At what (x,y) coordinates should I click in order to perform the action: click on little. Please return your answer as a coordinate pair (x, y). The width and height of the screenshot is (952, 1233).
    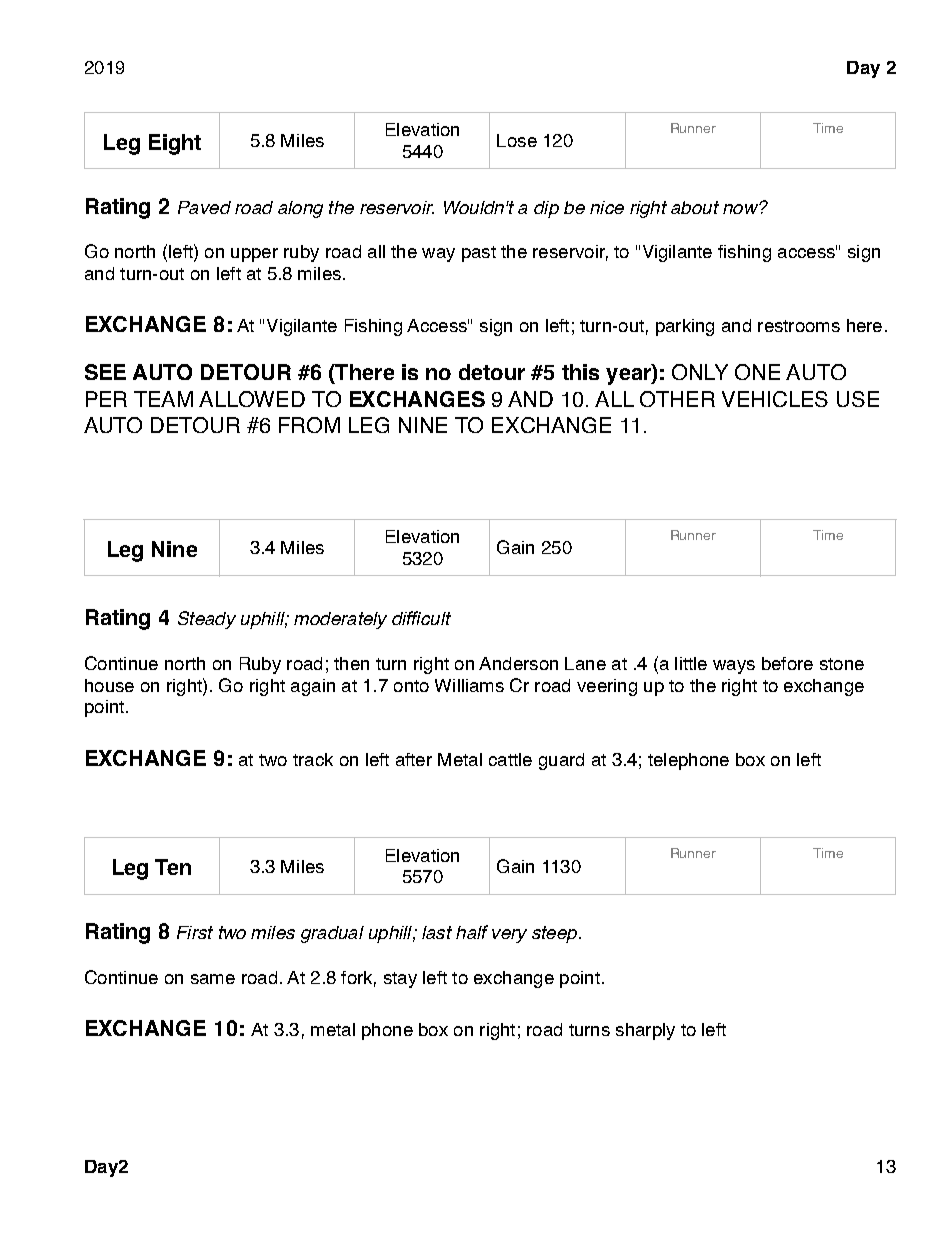
    Looking at the image, I should click on (691, 663).
